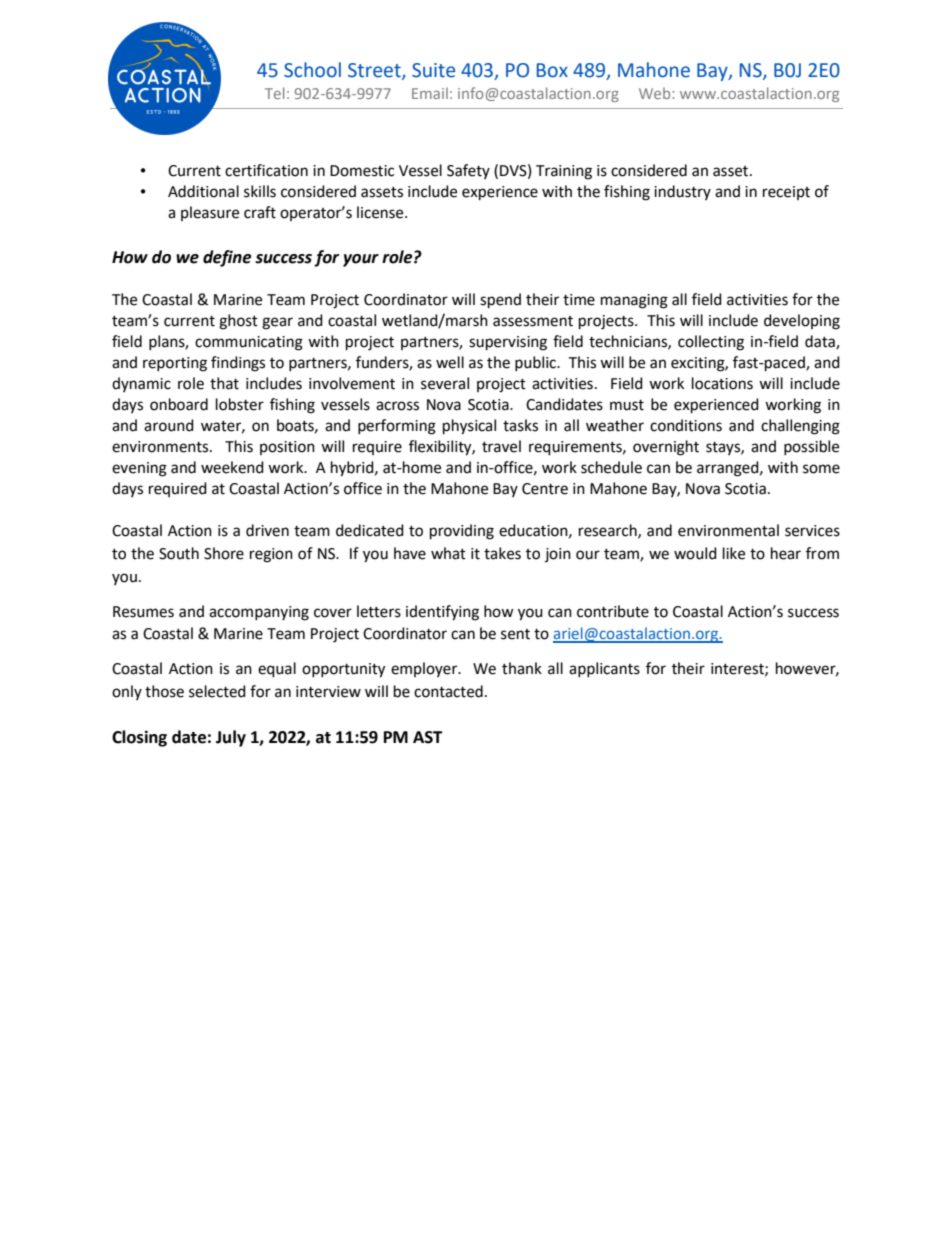  What do you see at coordinates (231, 738) in the document?
I see `July` at bounding box center [231, 738].
